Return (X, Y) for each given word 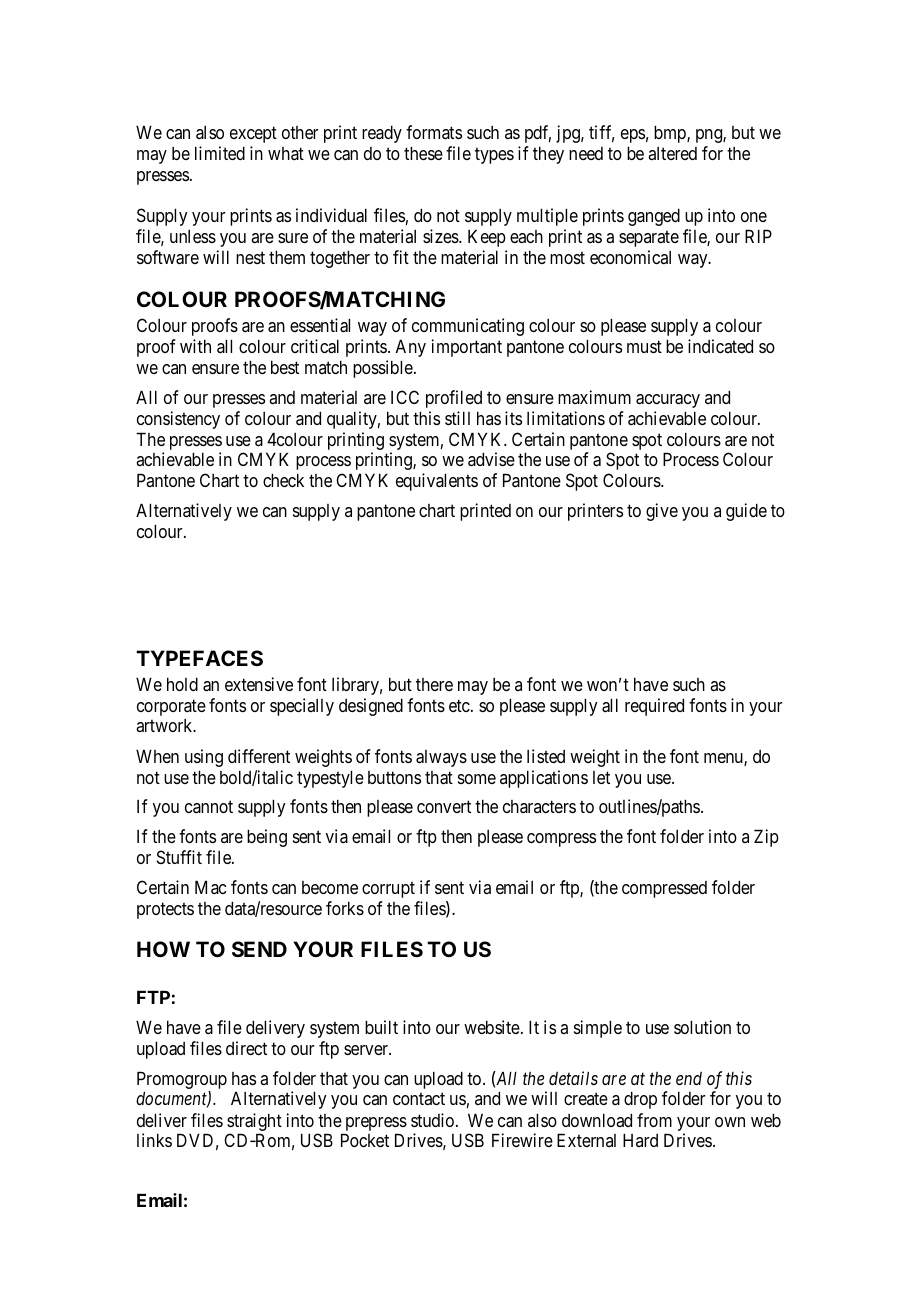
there (434, 684)
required (654, 707)
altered (672, 153)
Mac (211, 887)
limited (220, 153)
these (423, 153)
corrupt (388, 890)
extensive (259, 684)
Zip (766, 838)
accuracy (668, 401)
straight (254, 1122)
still (457, 418)
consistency (178, 420)
